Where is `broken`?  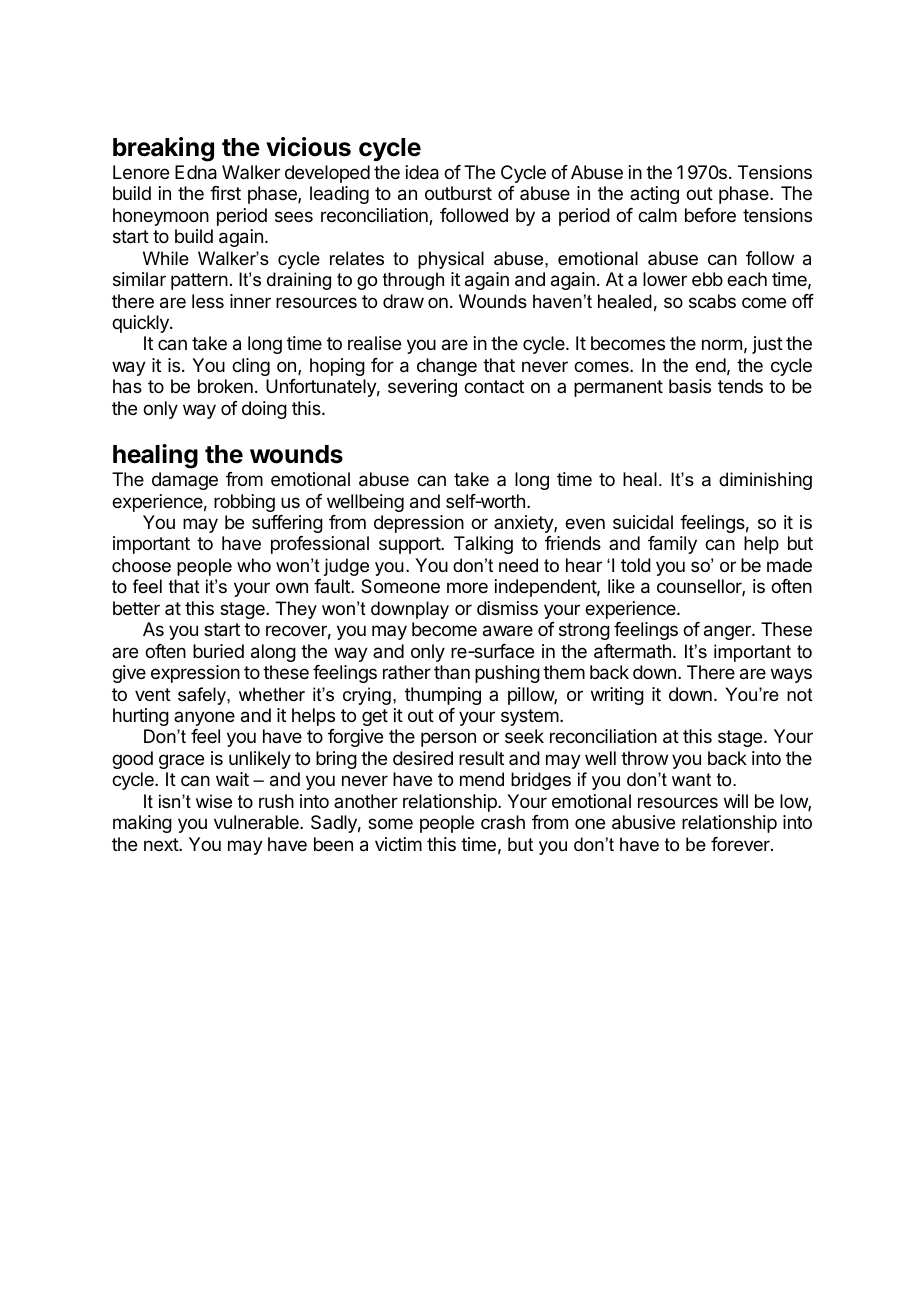
broken is located at coordinates (225, 386).
